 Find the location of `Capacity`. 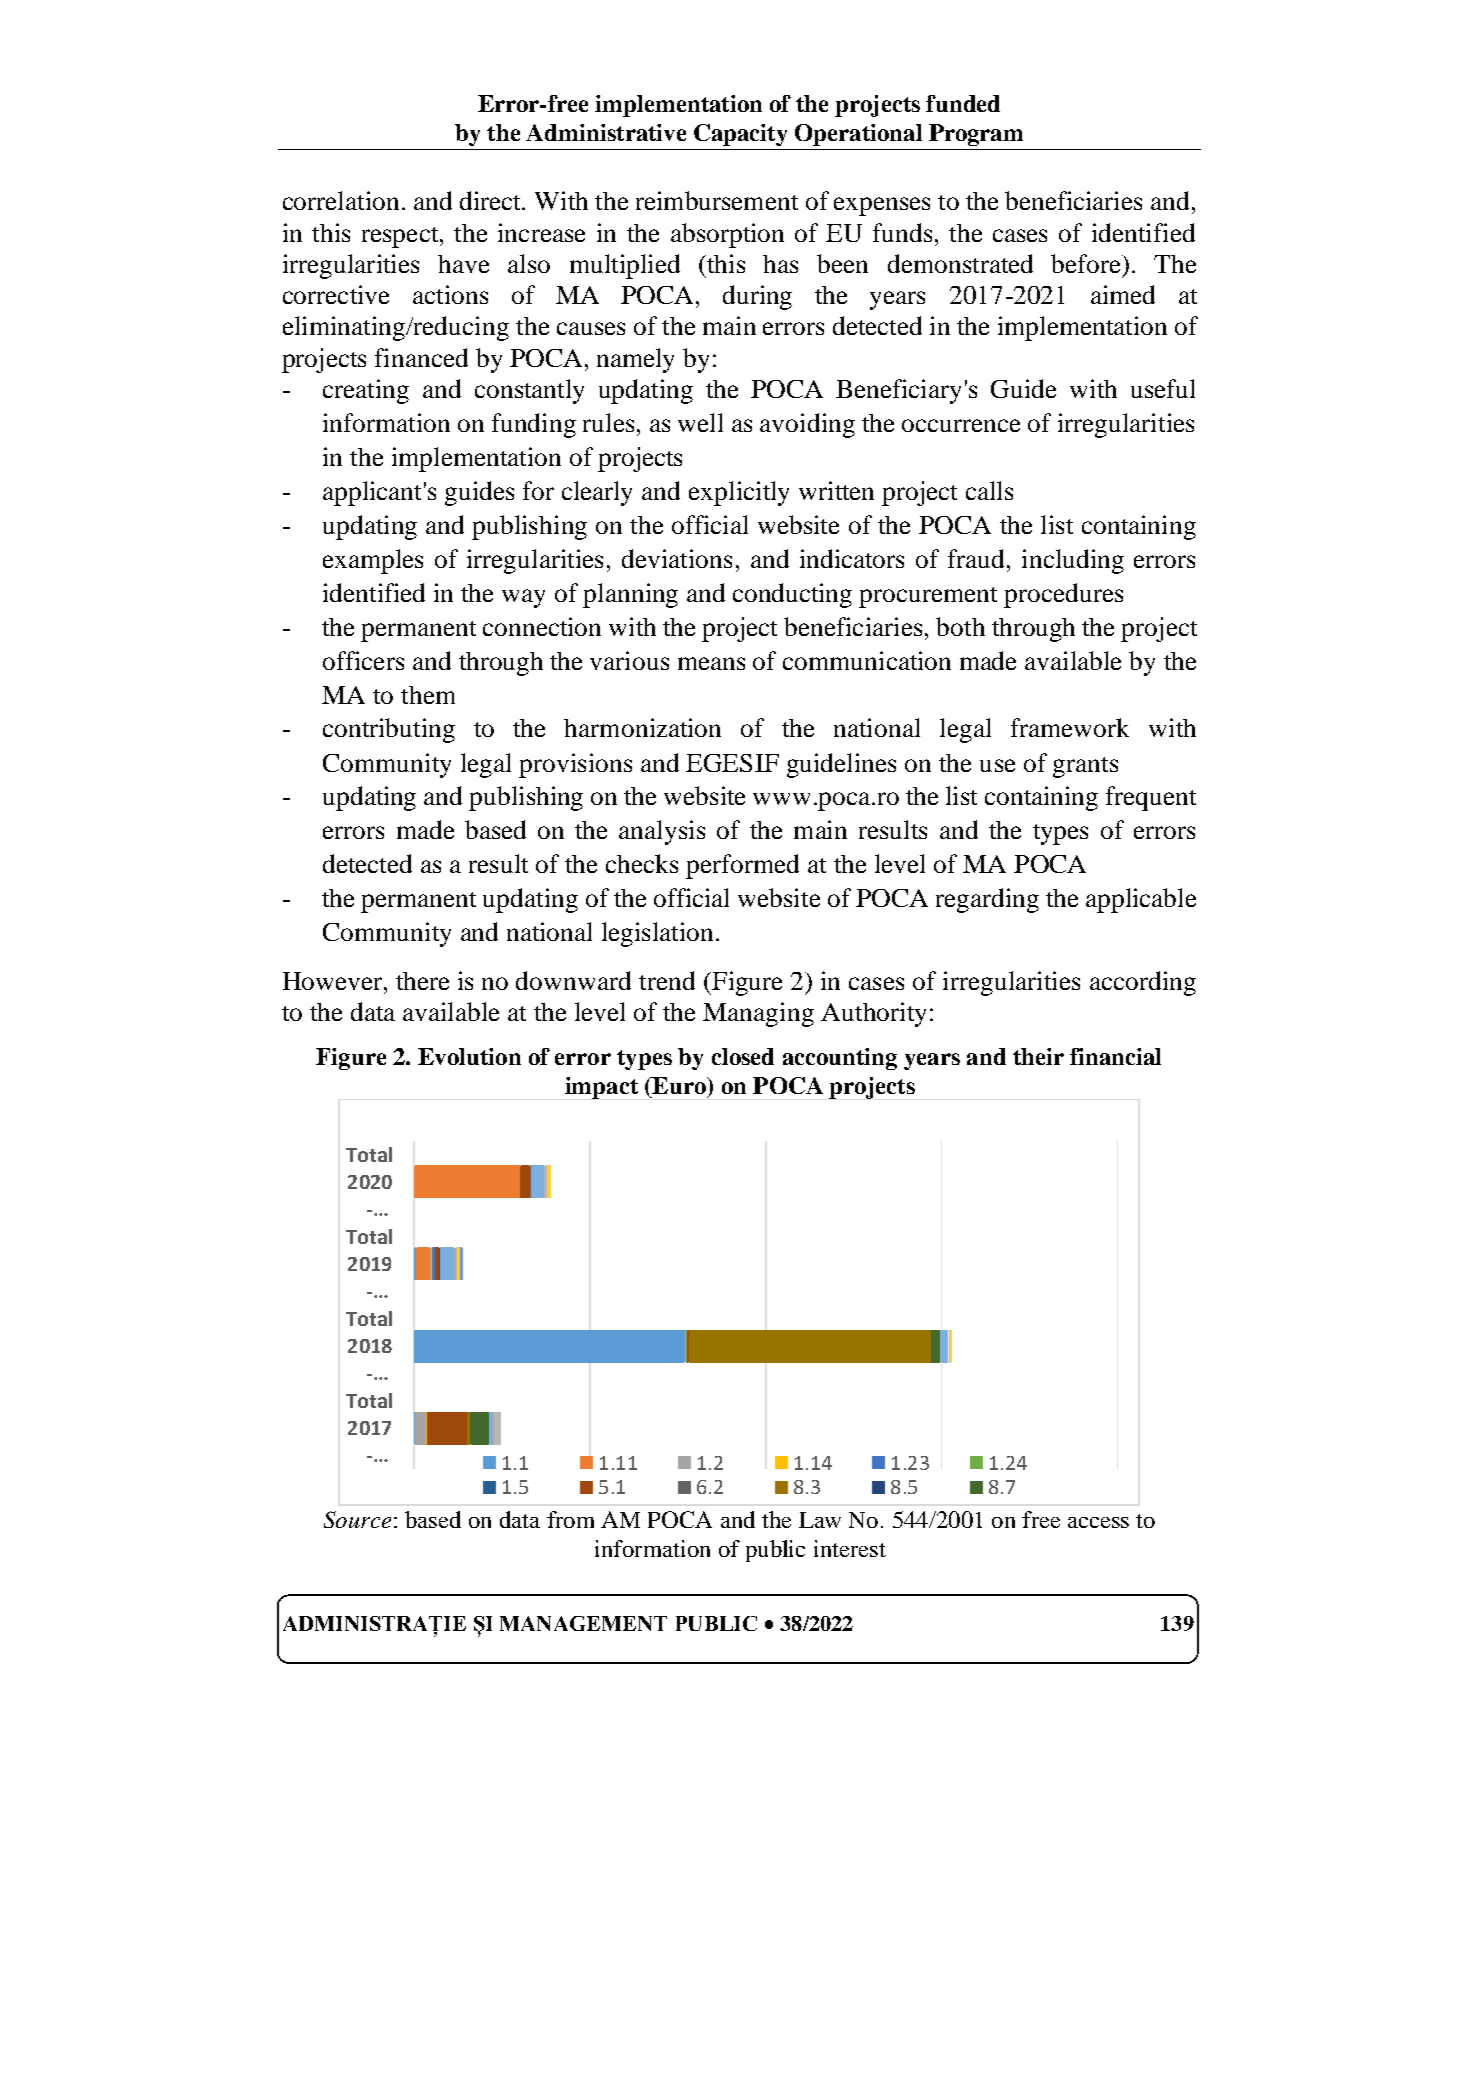

Capacity is located at coordinates (740, 135).
